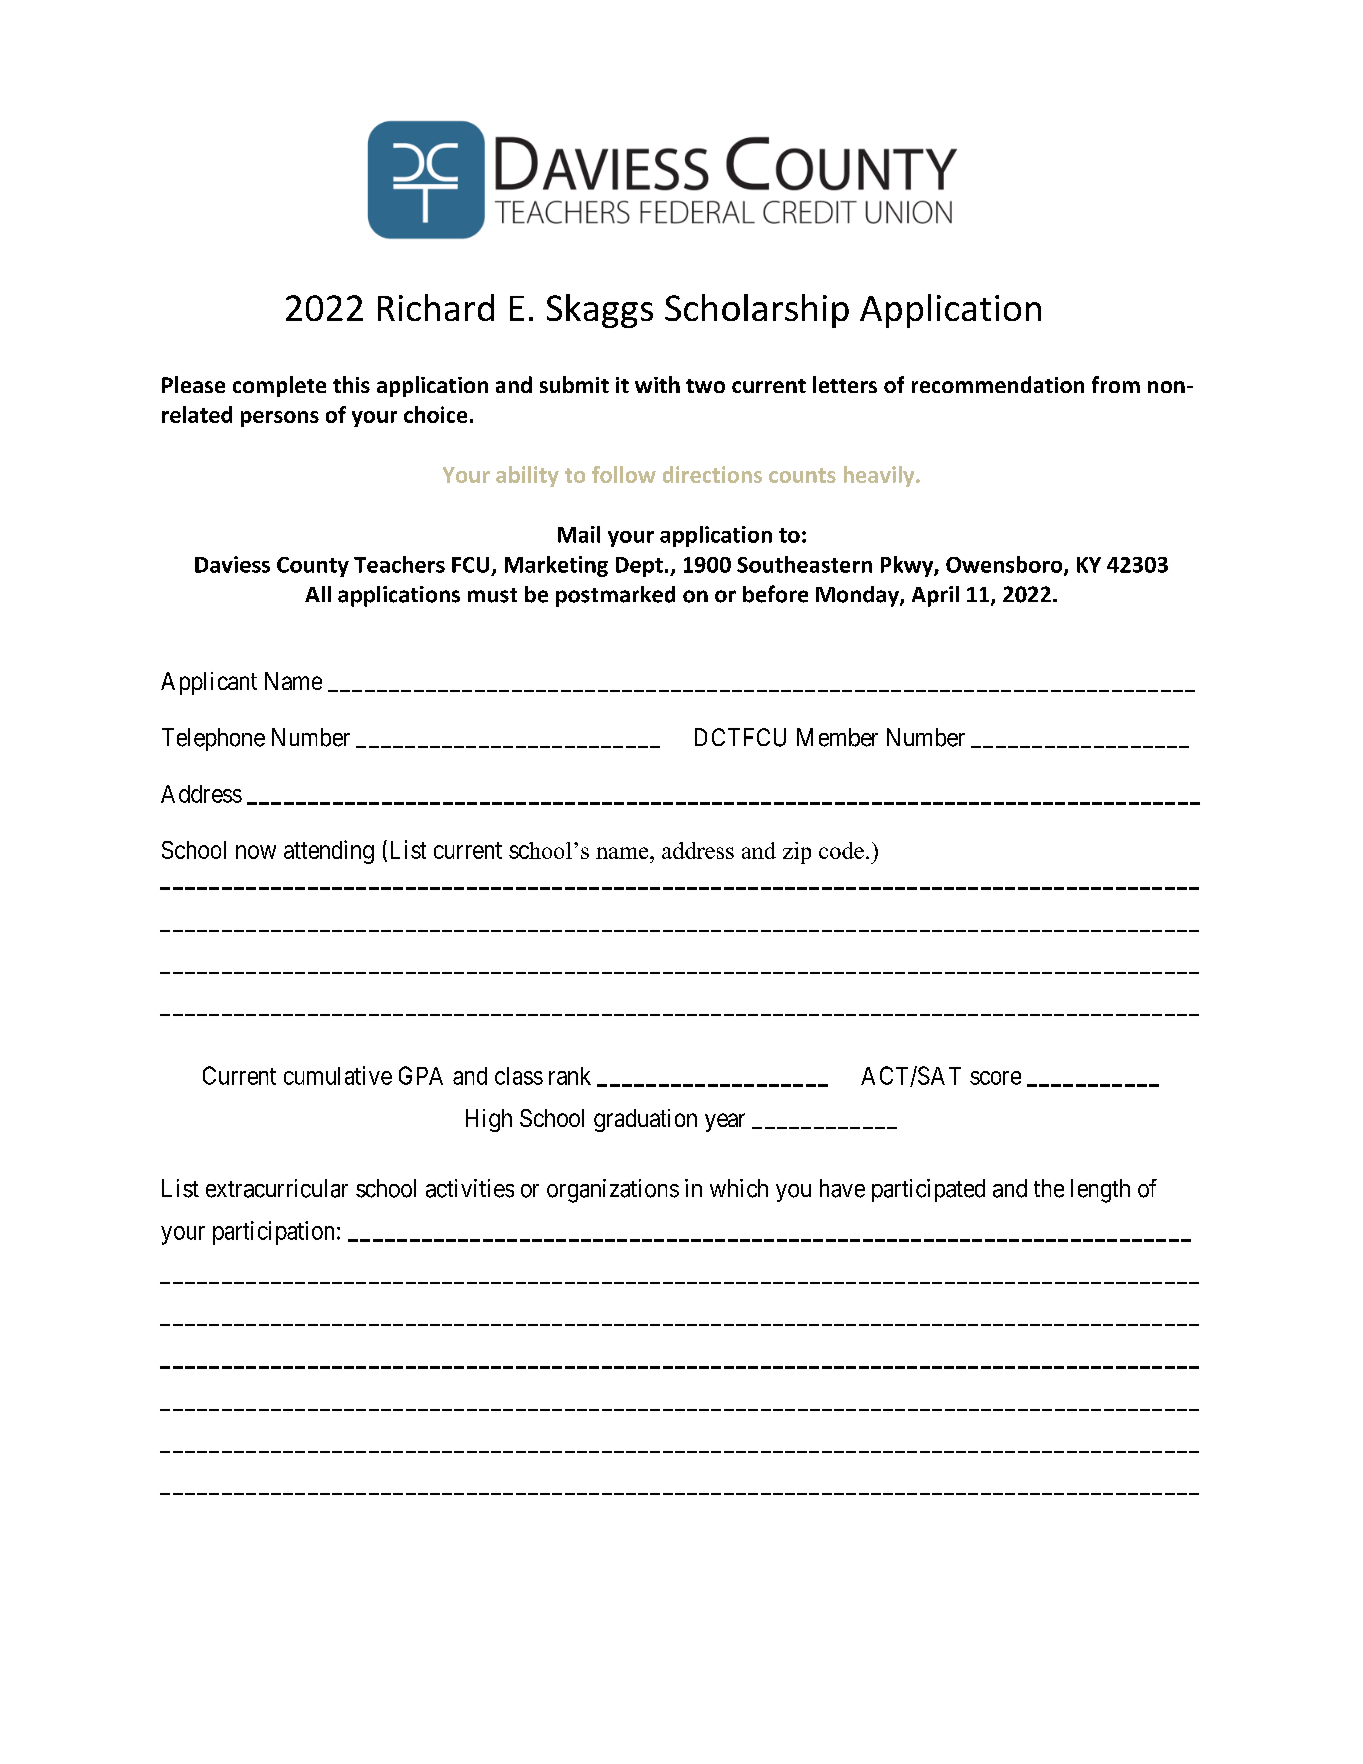 Image resolution: width=1363 pixels, height=1764 pixels. Describe the element at coordinates (837, 737) in the document. I see `Member` at that location.
